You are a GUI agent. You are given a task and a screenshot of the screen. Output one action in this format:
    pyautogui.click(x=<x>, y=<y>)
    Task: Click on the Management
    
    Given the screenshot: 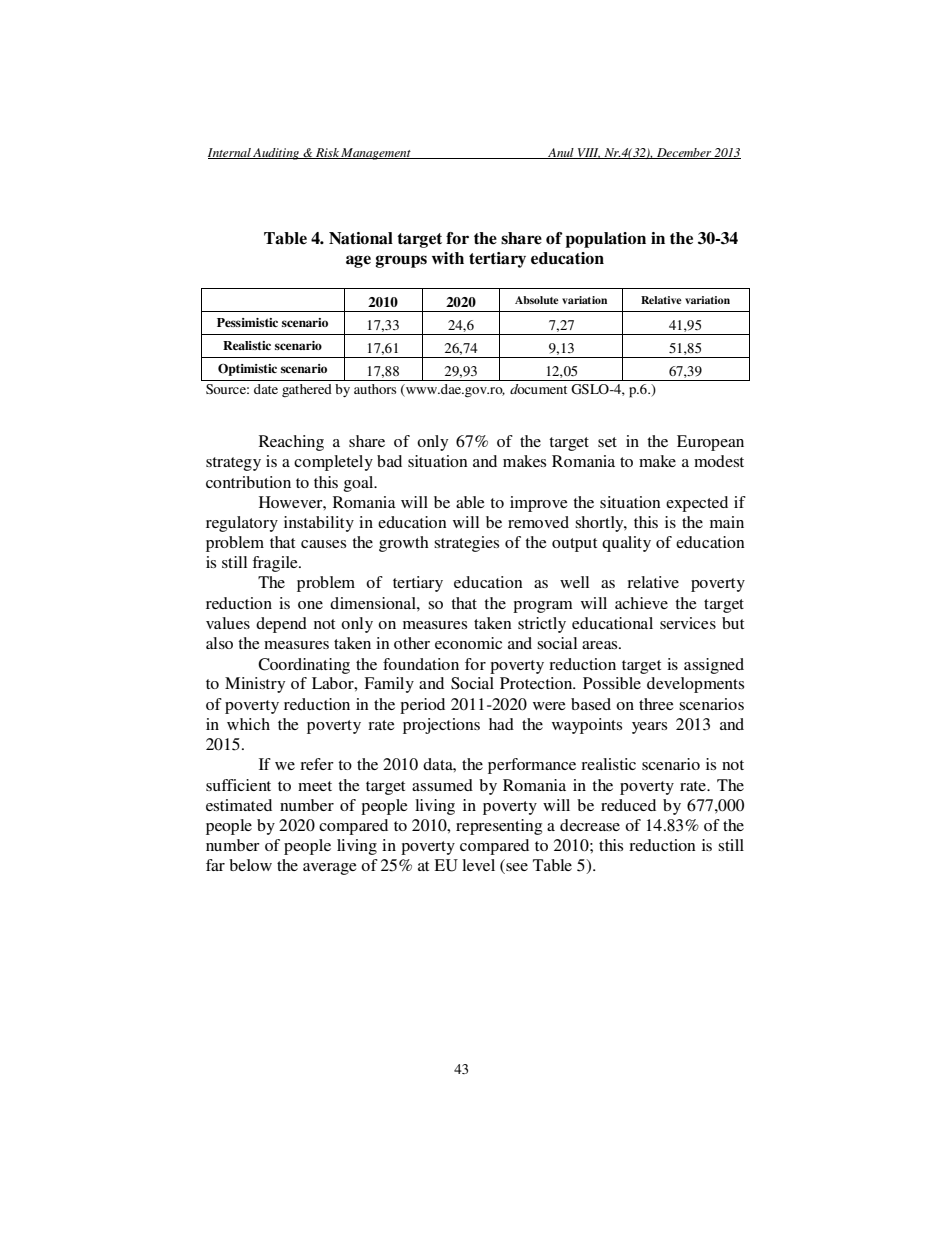 What is the action you would take?
    pyautogui.click(x=376, y=154)
